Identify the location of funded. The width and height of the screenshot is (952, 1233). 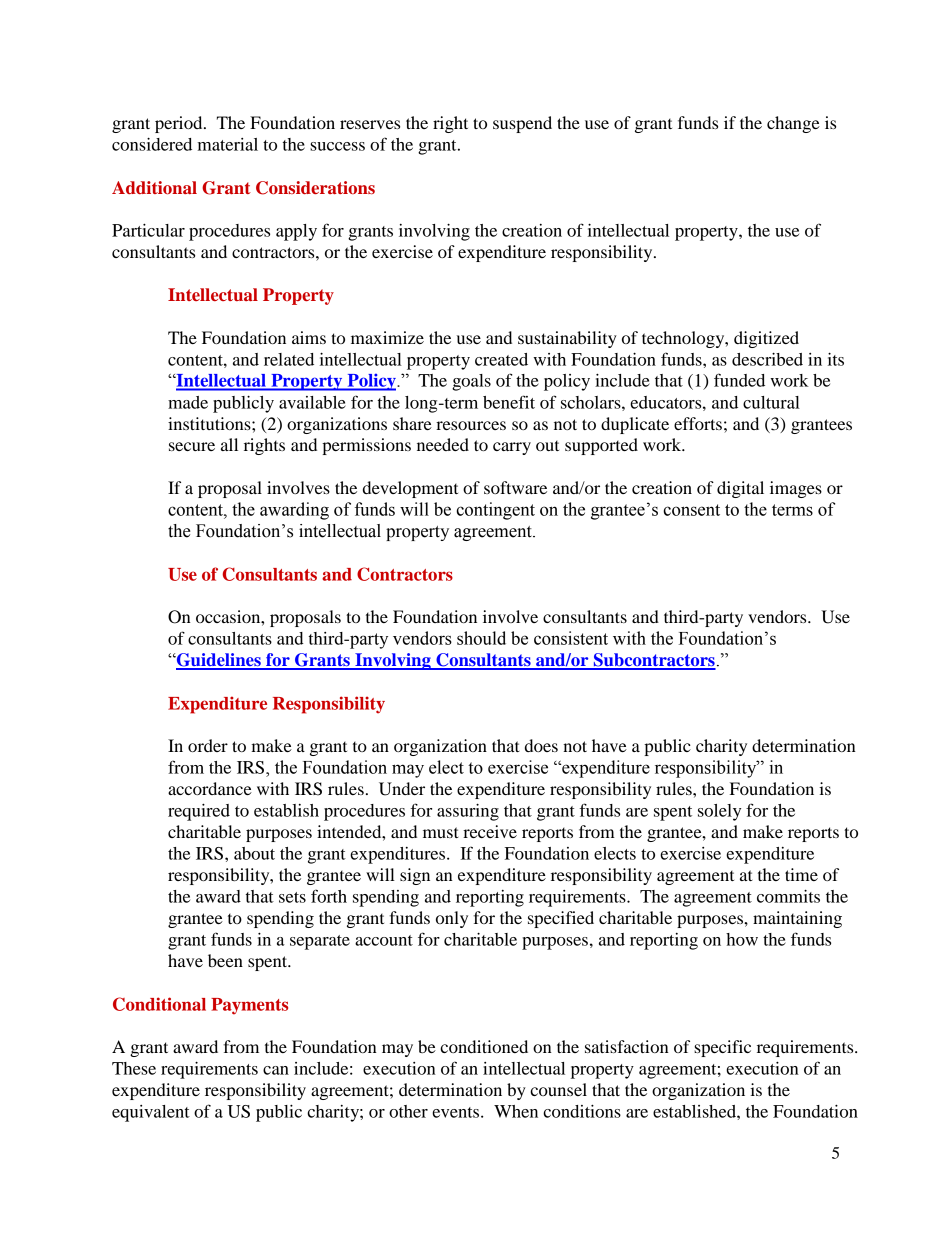
(739, 380).
